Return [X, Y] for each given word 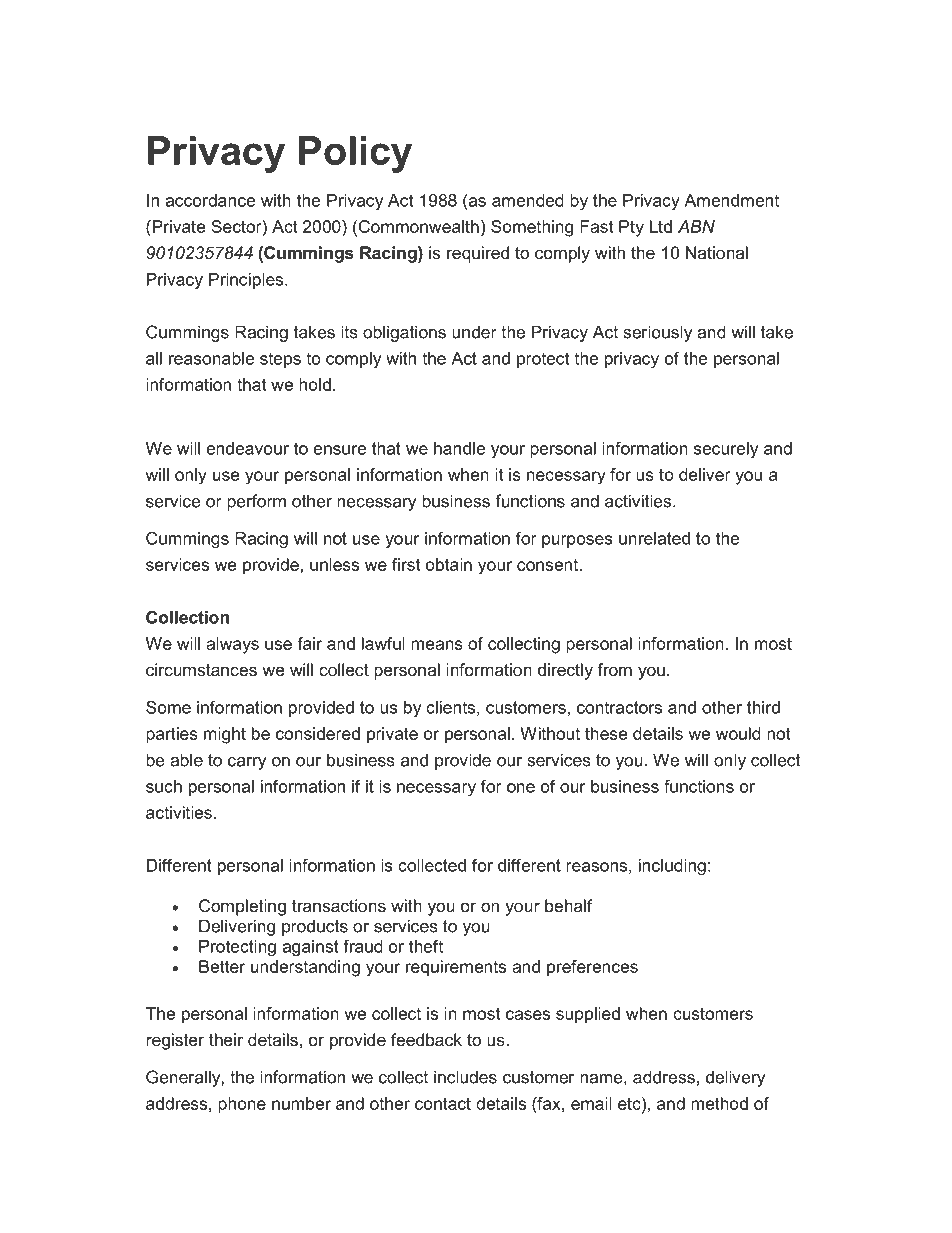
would [738, 733]
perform [256, 502]
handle [459, 448]
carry [247, 763]
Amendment [731, 200]
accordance [210, 200]
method [719, 1103]
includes [465, 1077]
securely [726, 450]
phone [242, 1105]
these [606, 733]
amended [528, 200]
